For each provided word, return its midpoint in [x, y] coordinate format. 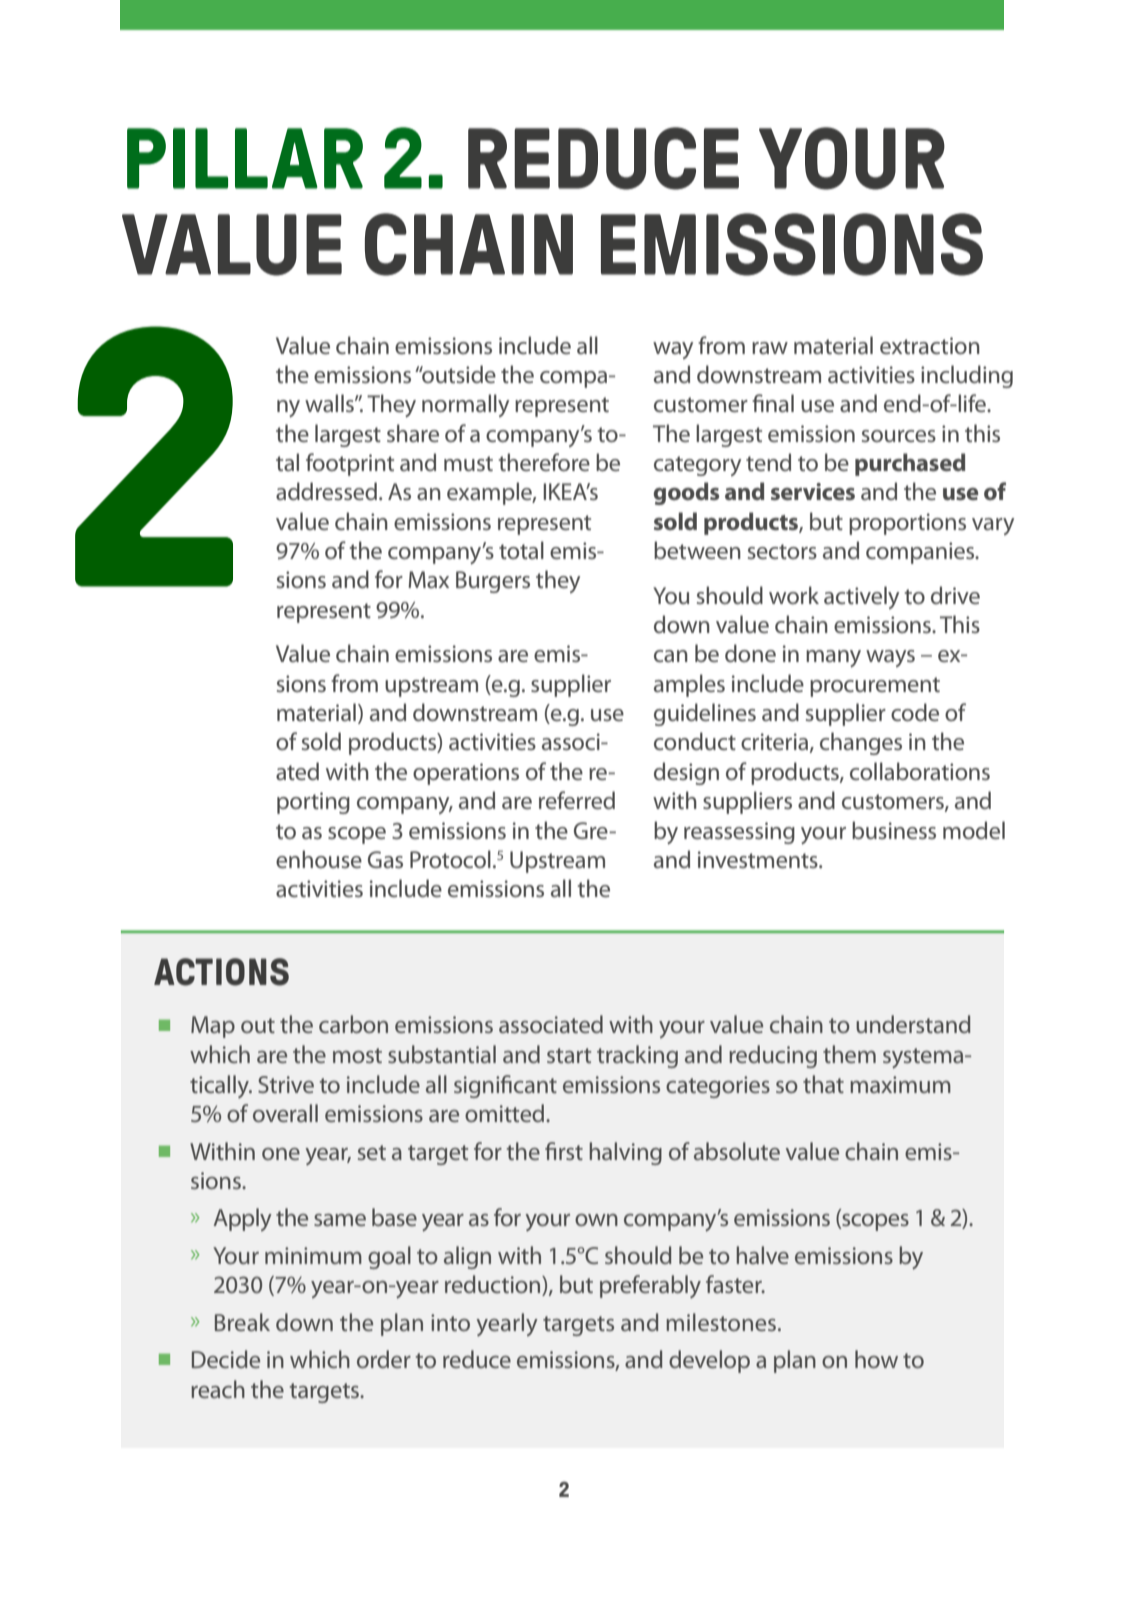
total [521, 550]
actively [861, 597]
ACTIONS [221, 972]
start [569, 1055]
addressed [326, 491]
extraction [930, 345]
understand [913, 1024]
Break [242, 1322]
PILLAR [245, 158]
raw [770, 348]
